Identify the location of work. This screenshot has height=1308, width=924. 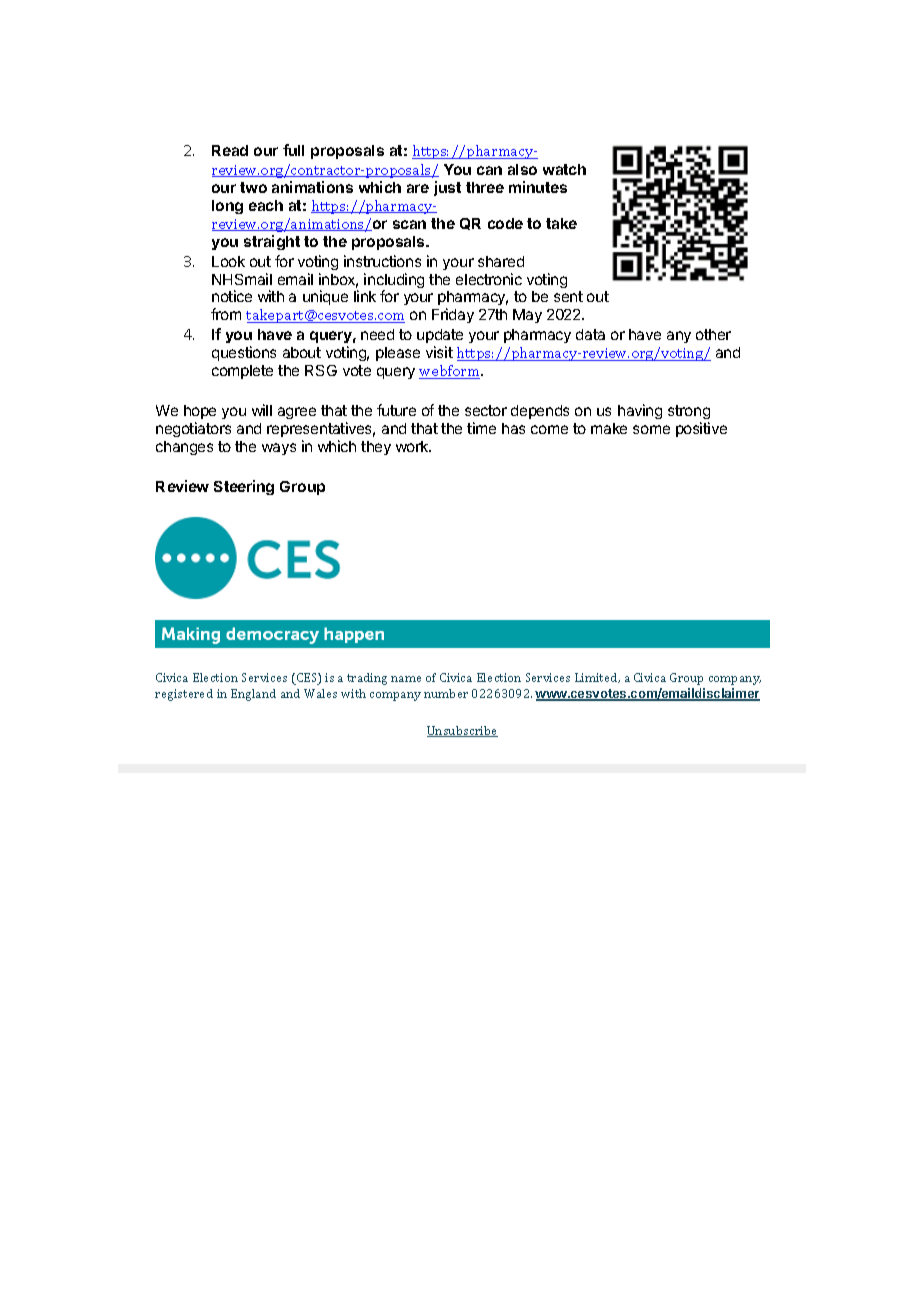
(413, 446).
